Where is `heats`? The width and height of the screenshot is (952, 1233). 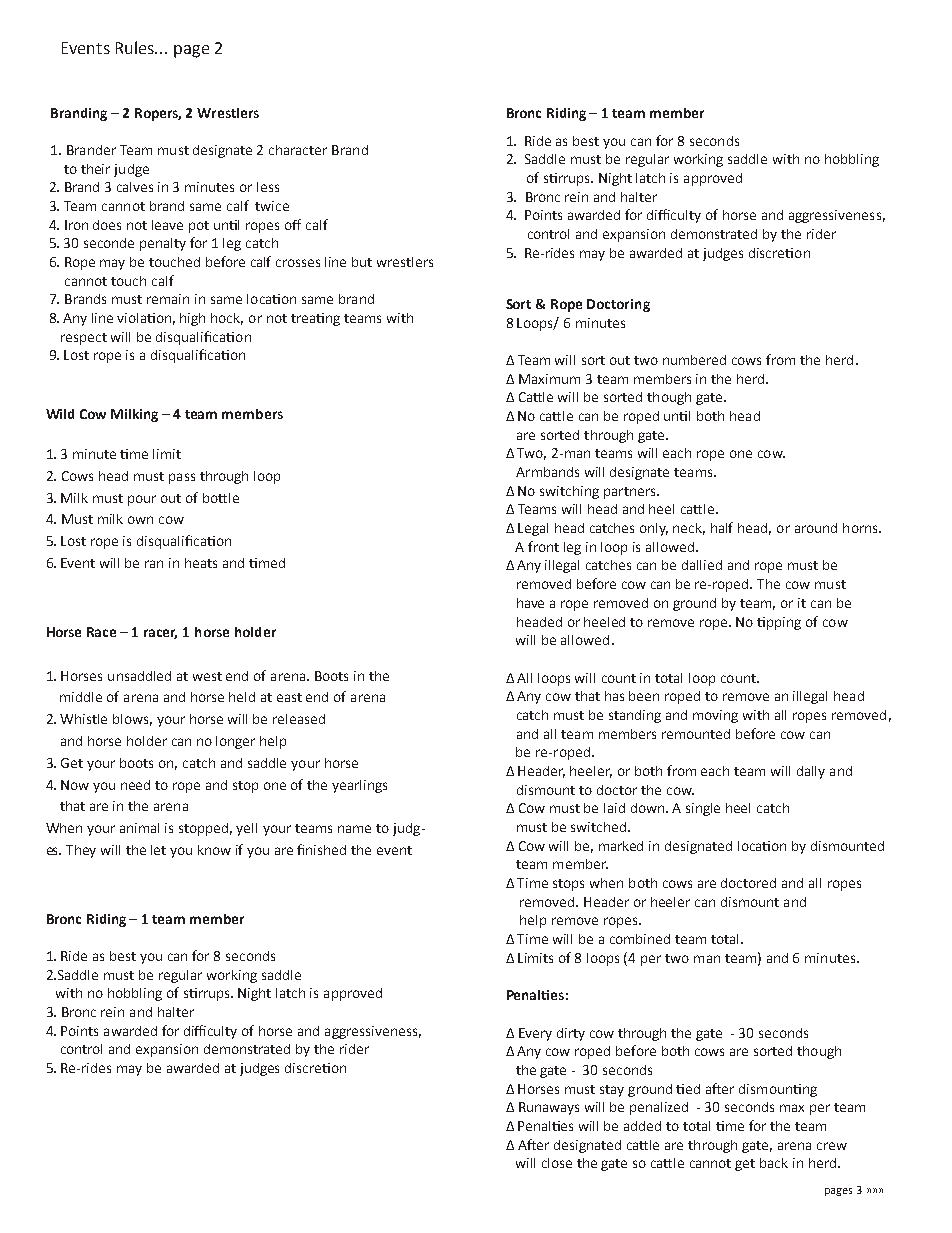
heats is located at coordinates (201, 563).
